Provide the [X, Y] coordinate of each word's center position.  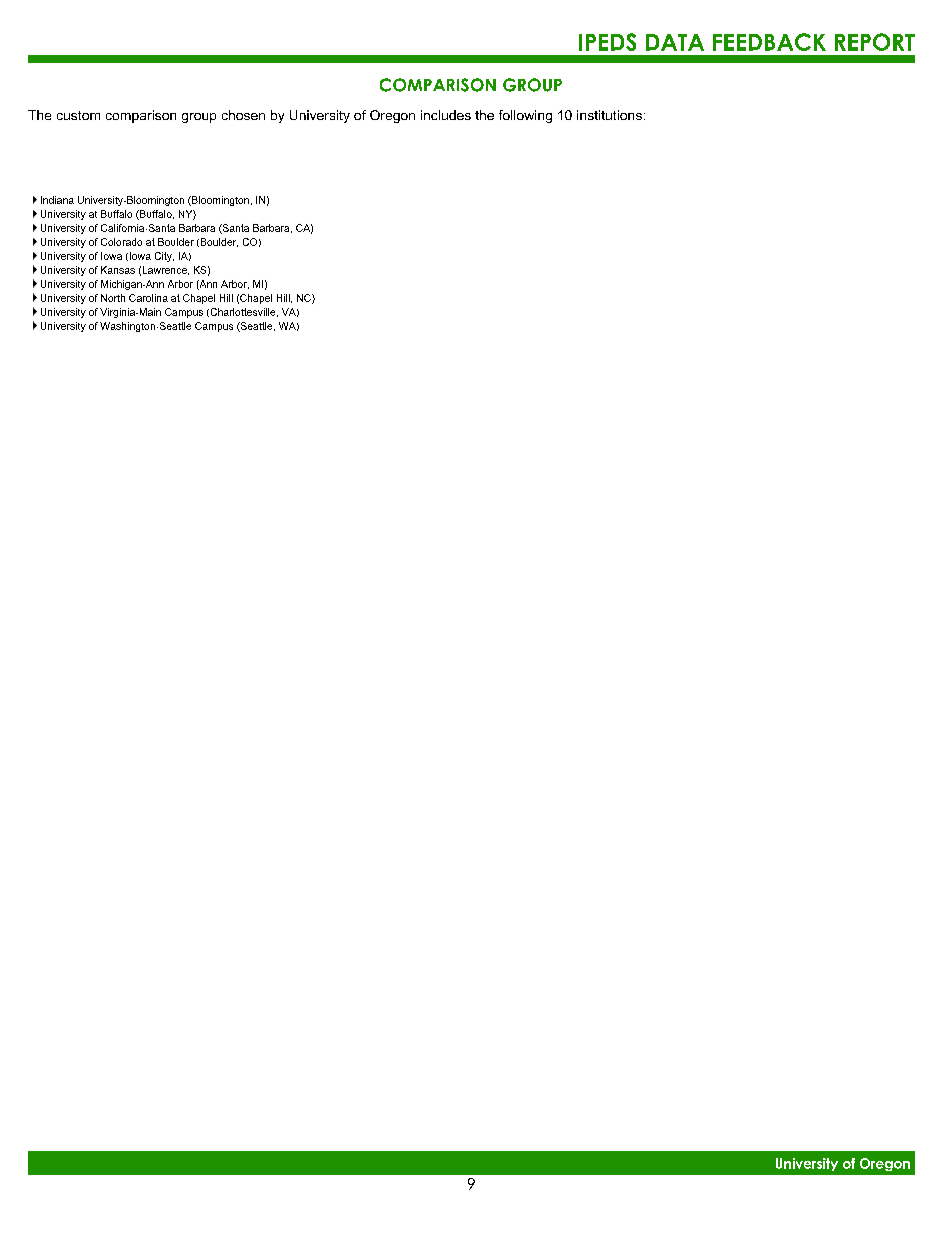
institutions [609, 115]
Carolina [148, 298]
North [113, 298]
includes [446, 115]
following [525, 116]
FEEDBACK [769, 42]
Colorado [121, 242]
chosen [243, 115]
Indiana [57, 200]
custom [78, 115]
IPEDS [607, 42]
